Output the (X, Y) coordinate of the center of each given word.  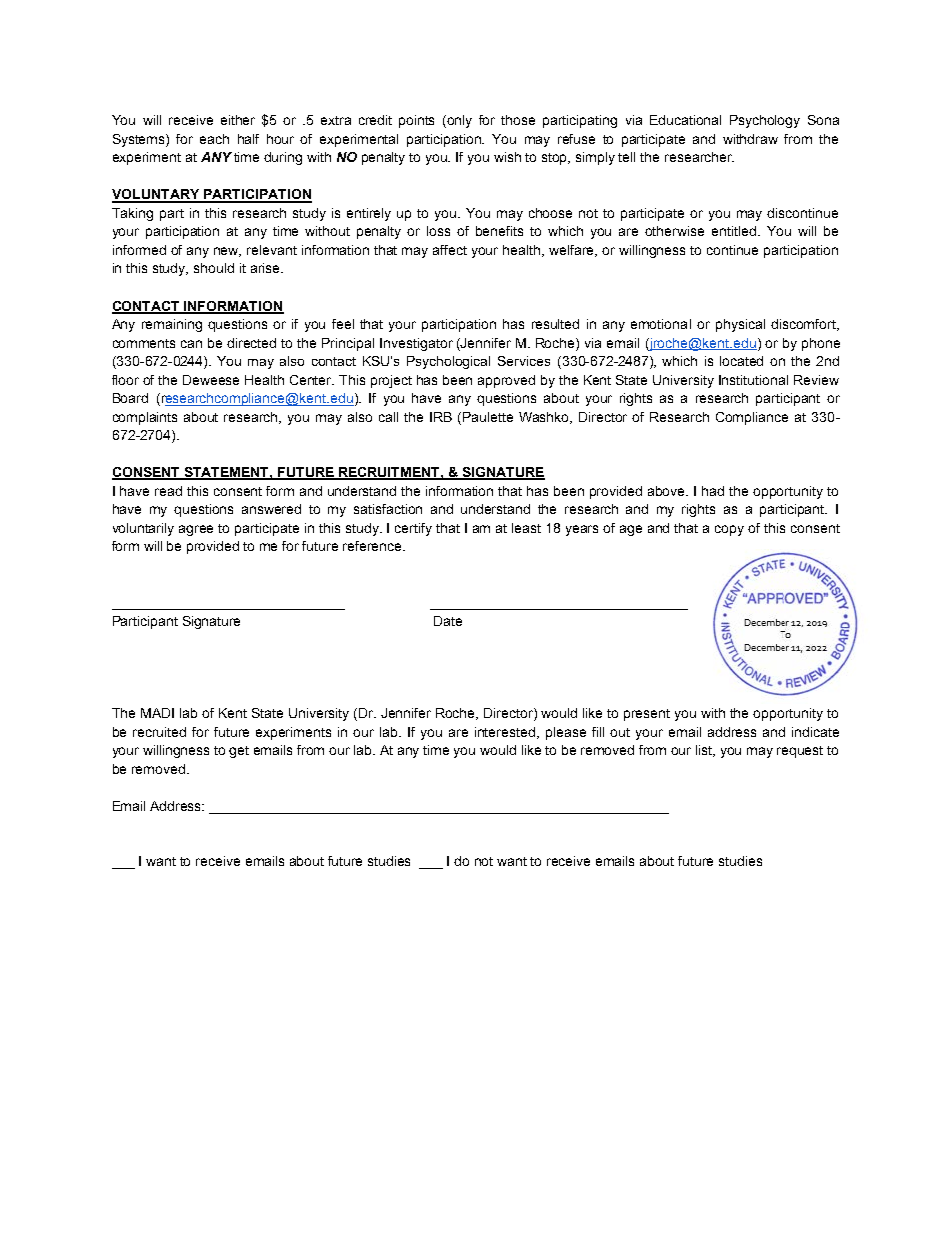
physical (740, 325)
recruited (159, 732)
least (526, 528)
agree (196, 530)
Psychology (765, 121)
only (459, 121)
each (214, 139)
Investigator (416, 344)
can (191, 344)
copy (729, 530)
